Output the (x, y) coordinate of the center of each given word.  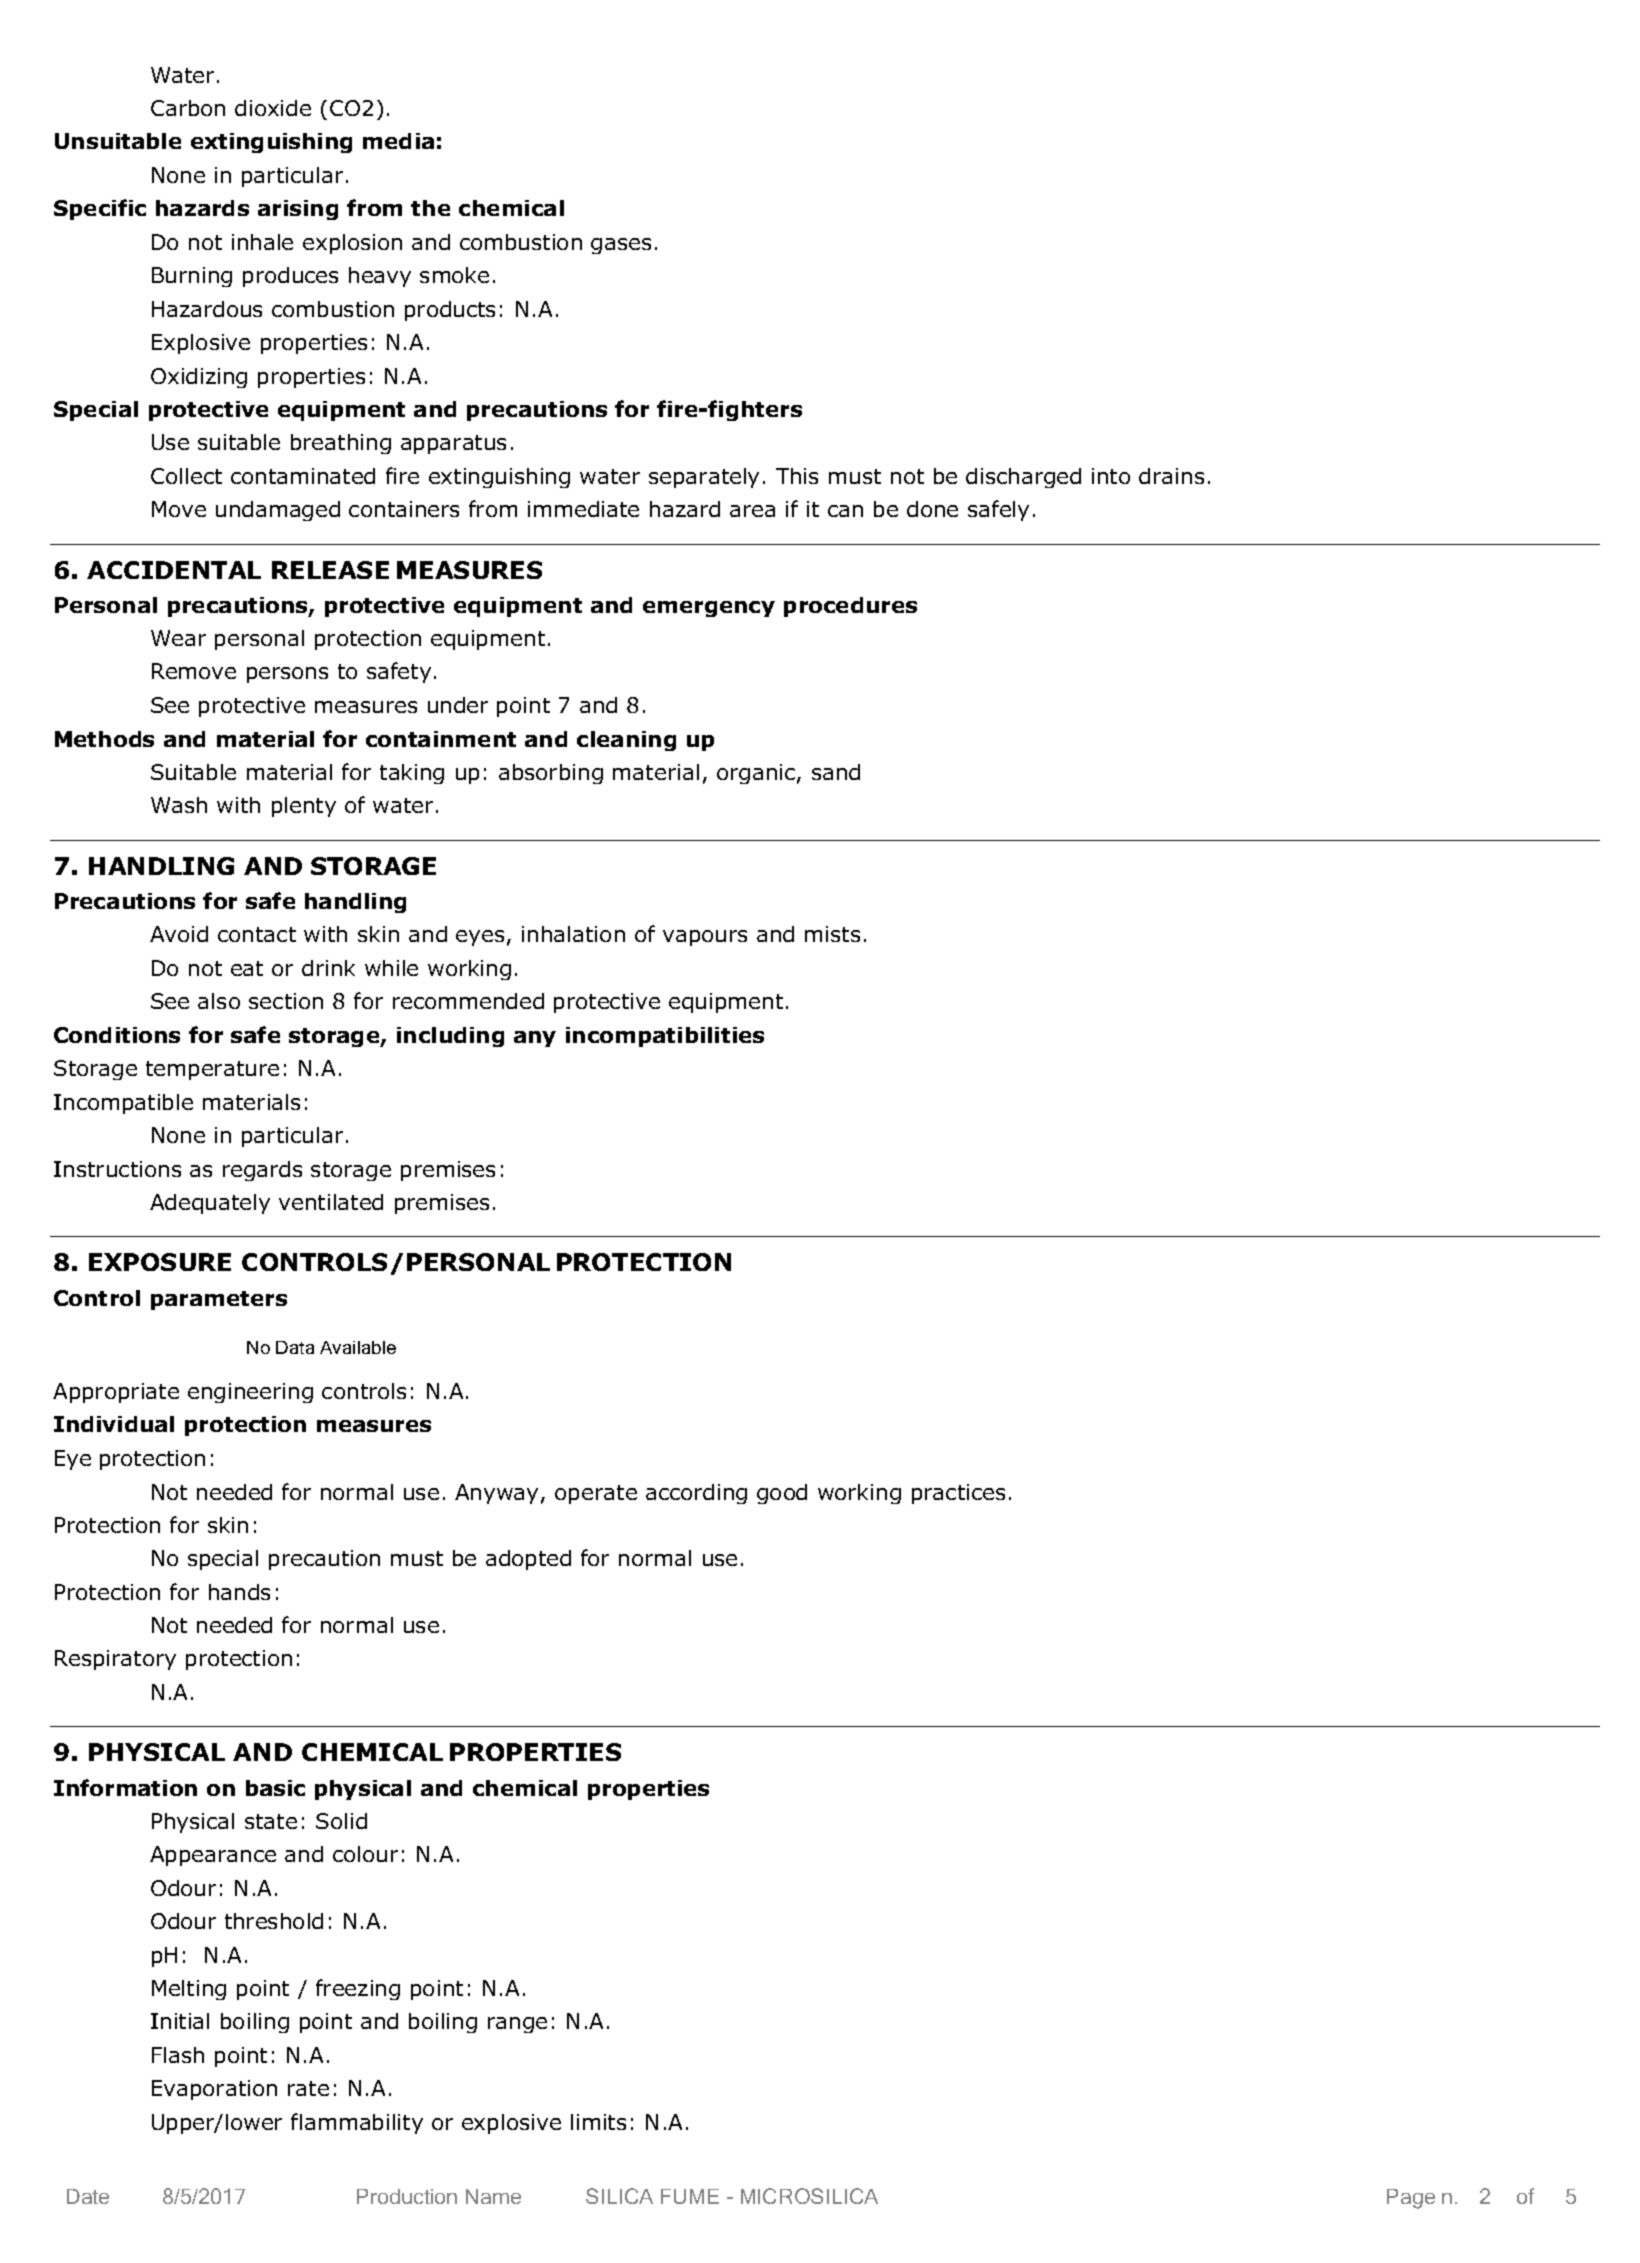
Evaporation (214, 2090)
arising (298, 210)
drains (1171, 476)
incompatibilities (665, 1037)
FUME (690, 2196)
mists (832, 934)
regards (262, 1171)
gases (621, 246)
